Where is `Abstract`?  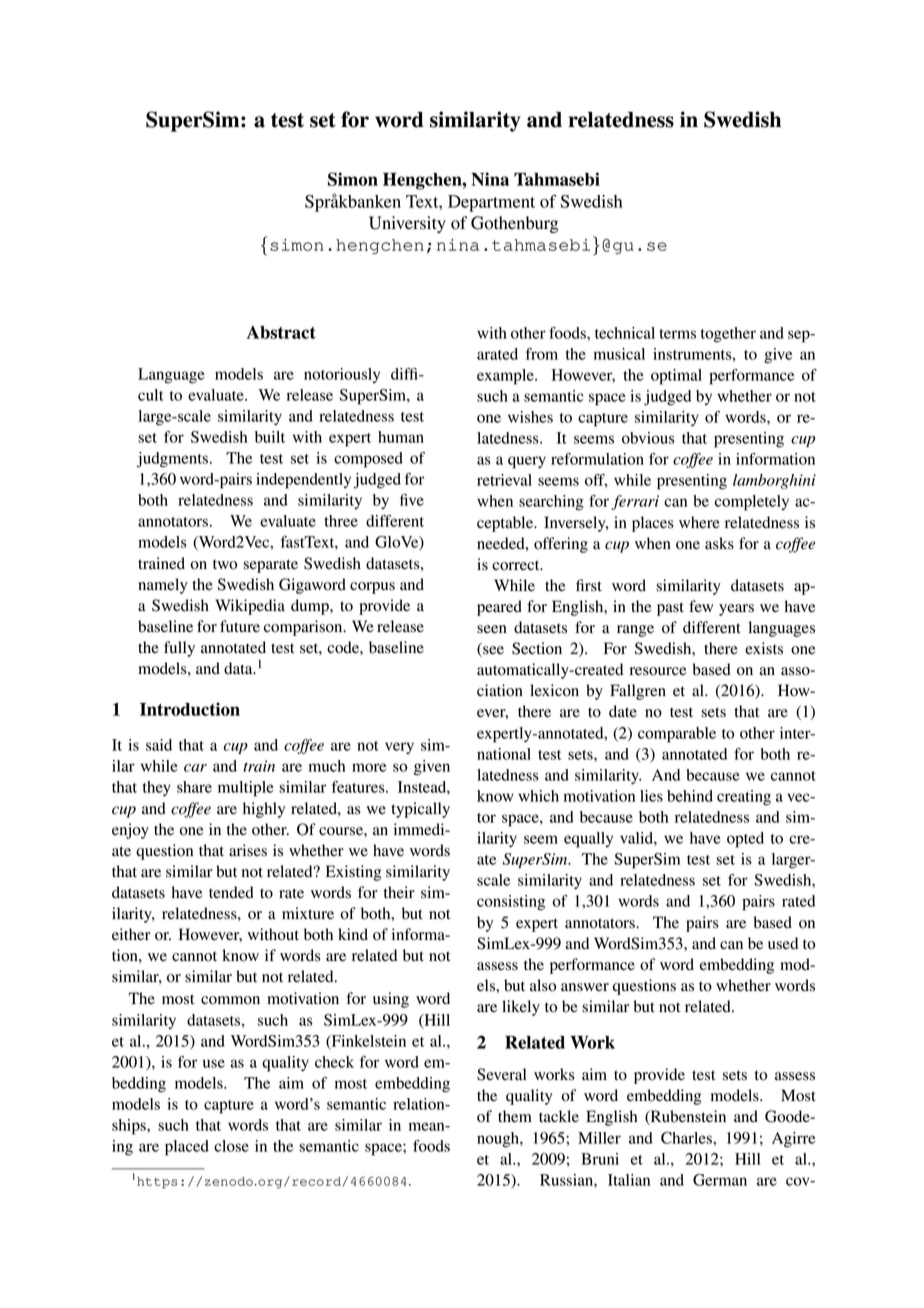
Abstract is located at coordinates (281, 332).
